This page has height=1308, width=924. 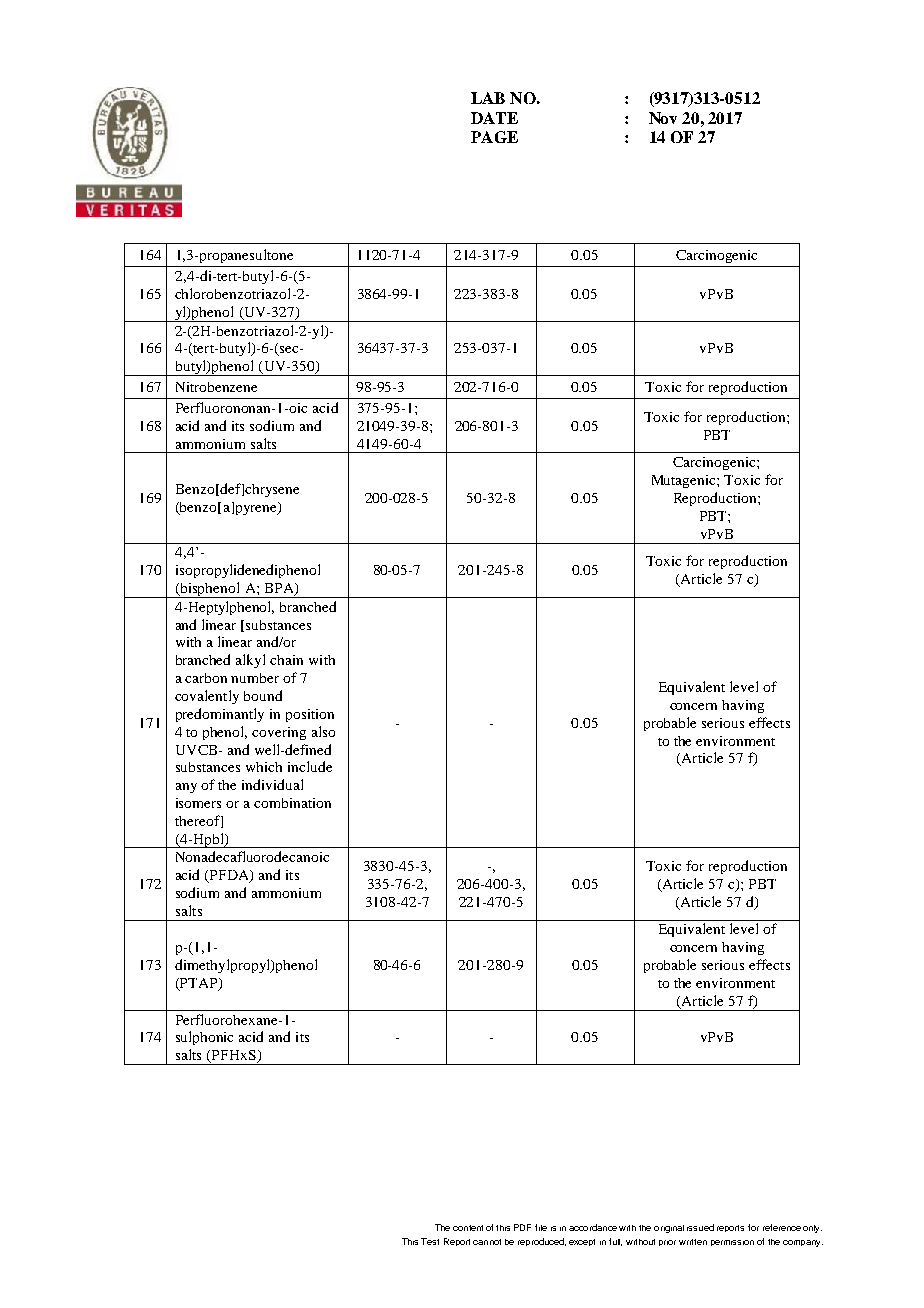 What do you see at coordinates (488, 98) in the page?
I see `LAB` at bounding box center [488, 98].
